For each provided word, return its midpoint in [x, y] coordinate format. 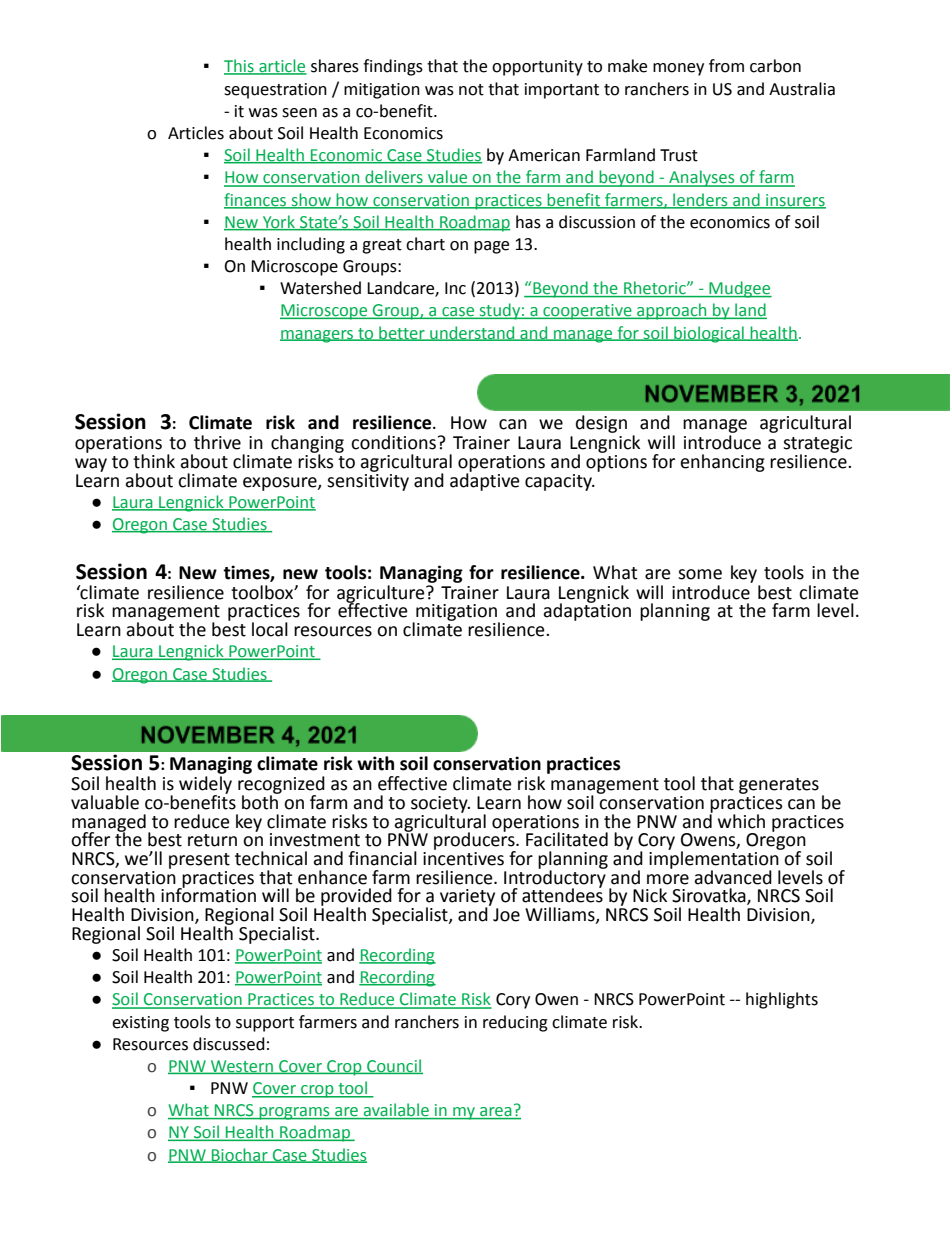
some [700, 574]
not [471, 90]
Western [242, 1067]
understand [472, 333]
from [726, 66]
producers [475, 841]
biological [709, 334]
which [741, 821]
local [270, 629]
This [240, 67]
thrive [217, 442]
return [212, 840]
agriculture [382, 595]
